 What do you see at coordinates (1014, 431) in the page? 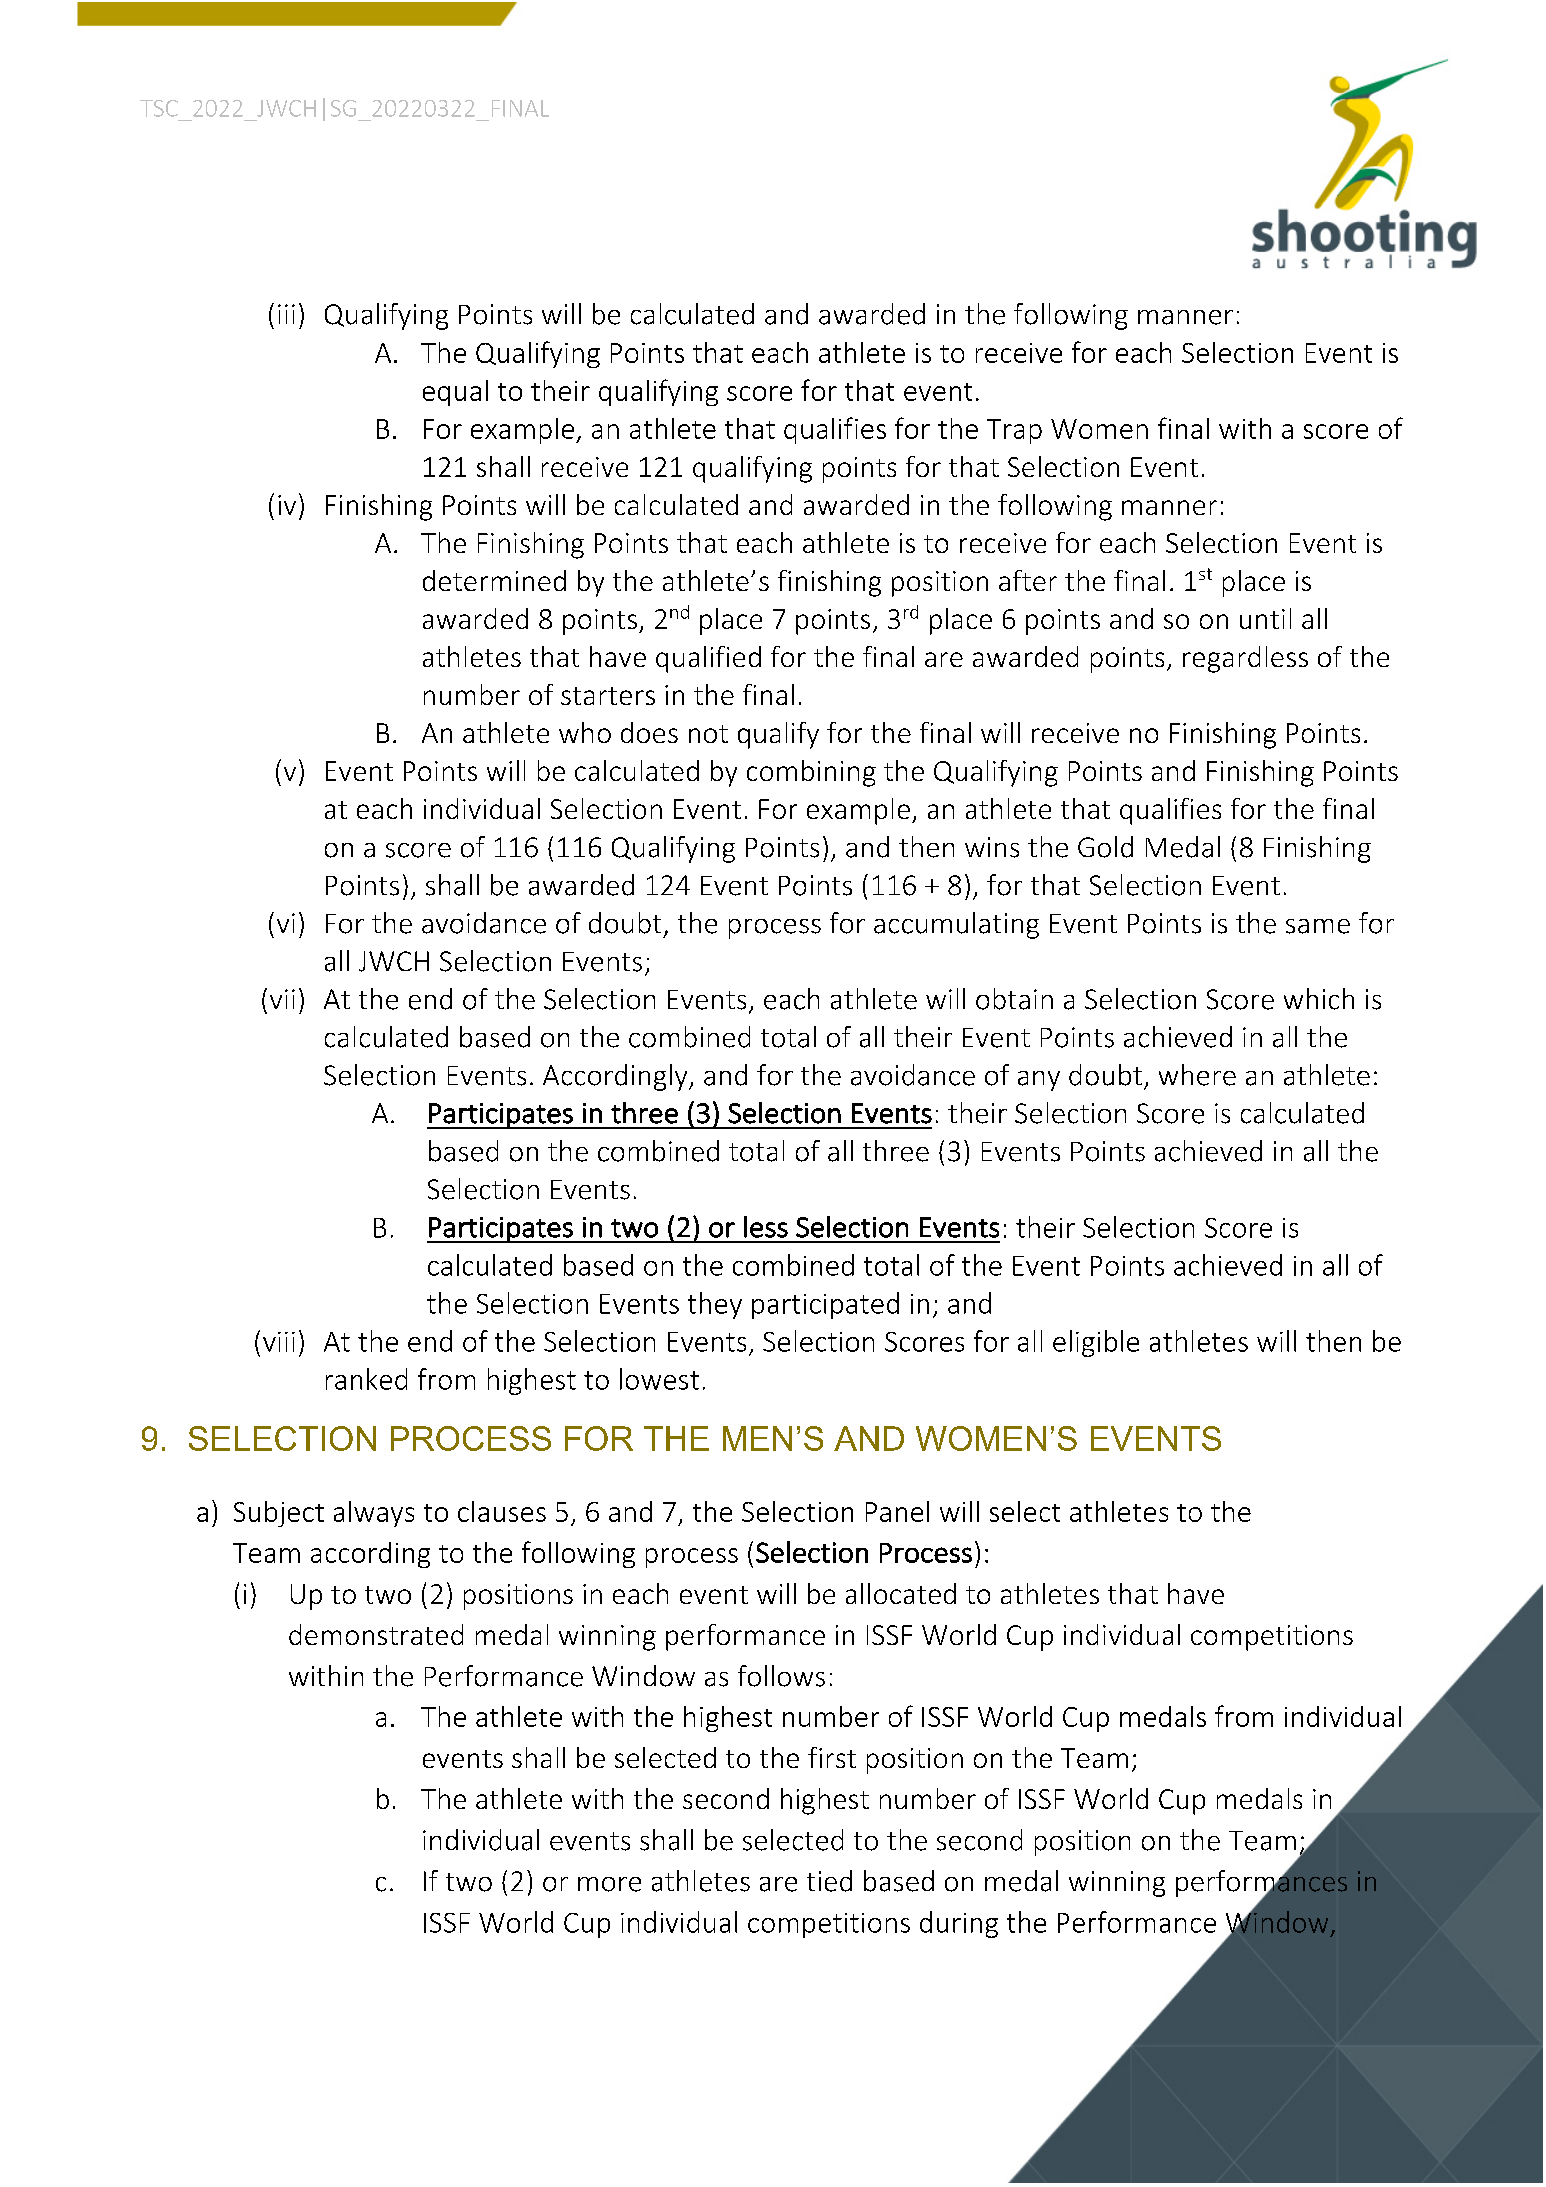
I see `Trap` at bounding box center [1014, 431].
